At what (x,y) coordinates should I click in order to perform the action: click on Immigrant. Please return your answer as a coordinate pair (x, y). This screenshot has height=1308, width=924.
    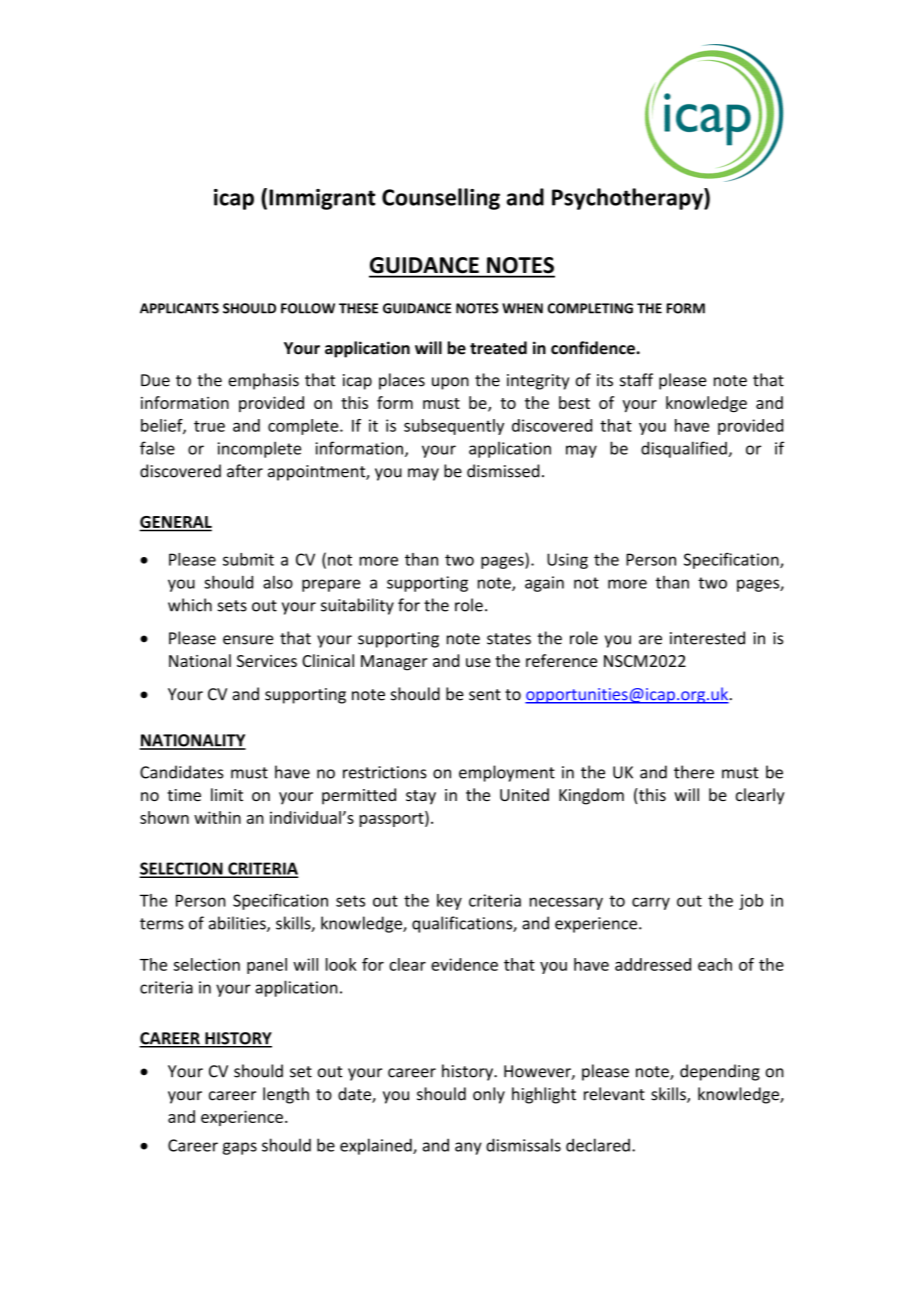
    Looking at the image, I should click on (322, 199).
